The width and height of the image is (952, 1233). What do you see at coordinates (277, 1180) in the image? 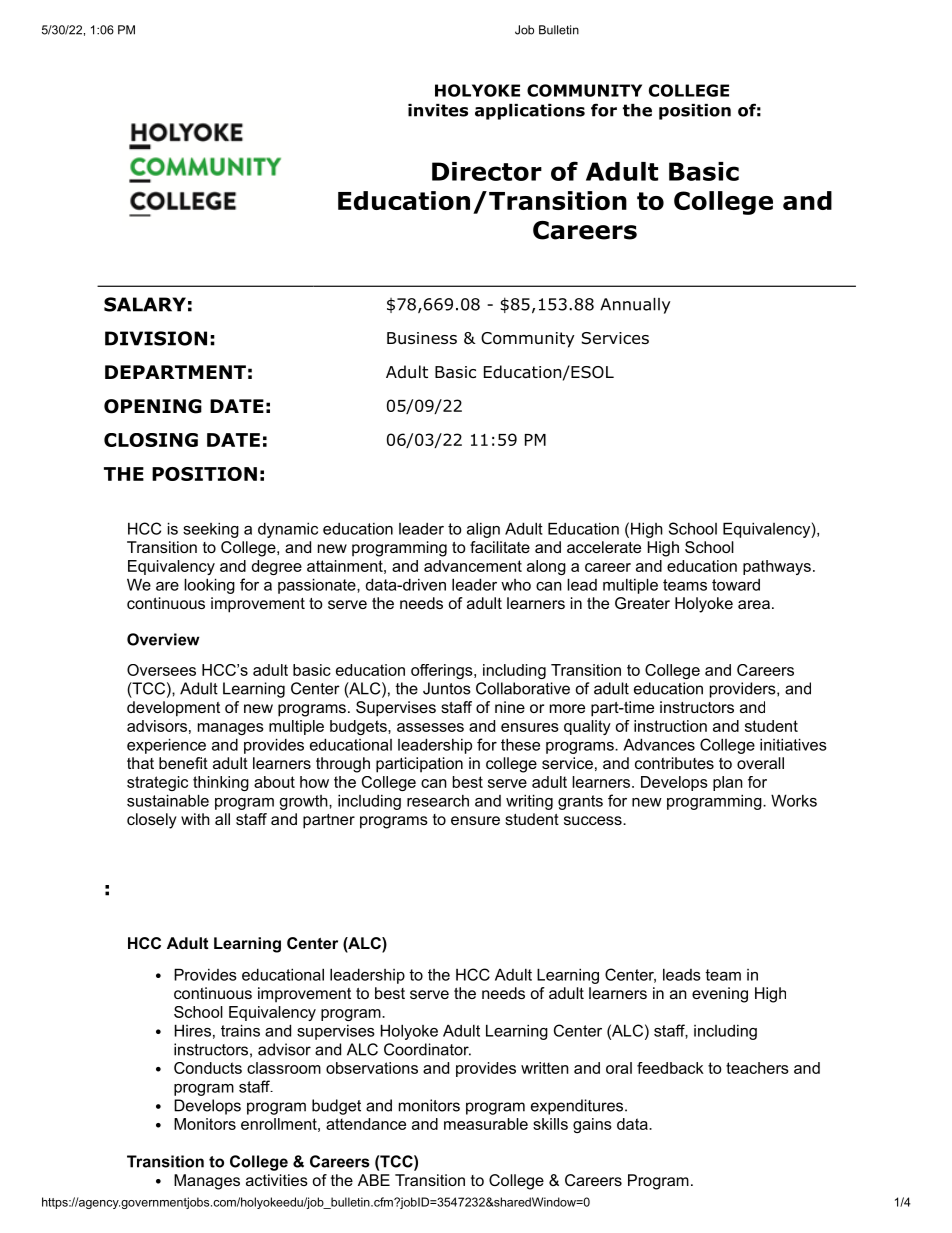
I see `activities` at bounding box center [277, 1180].
